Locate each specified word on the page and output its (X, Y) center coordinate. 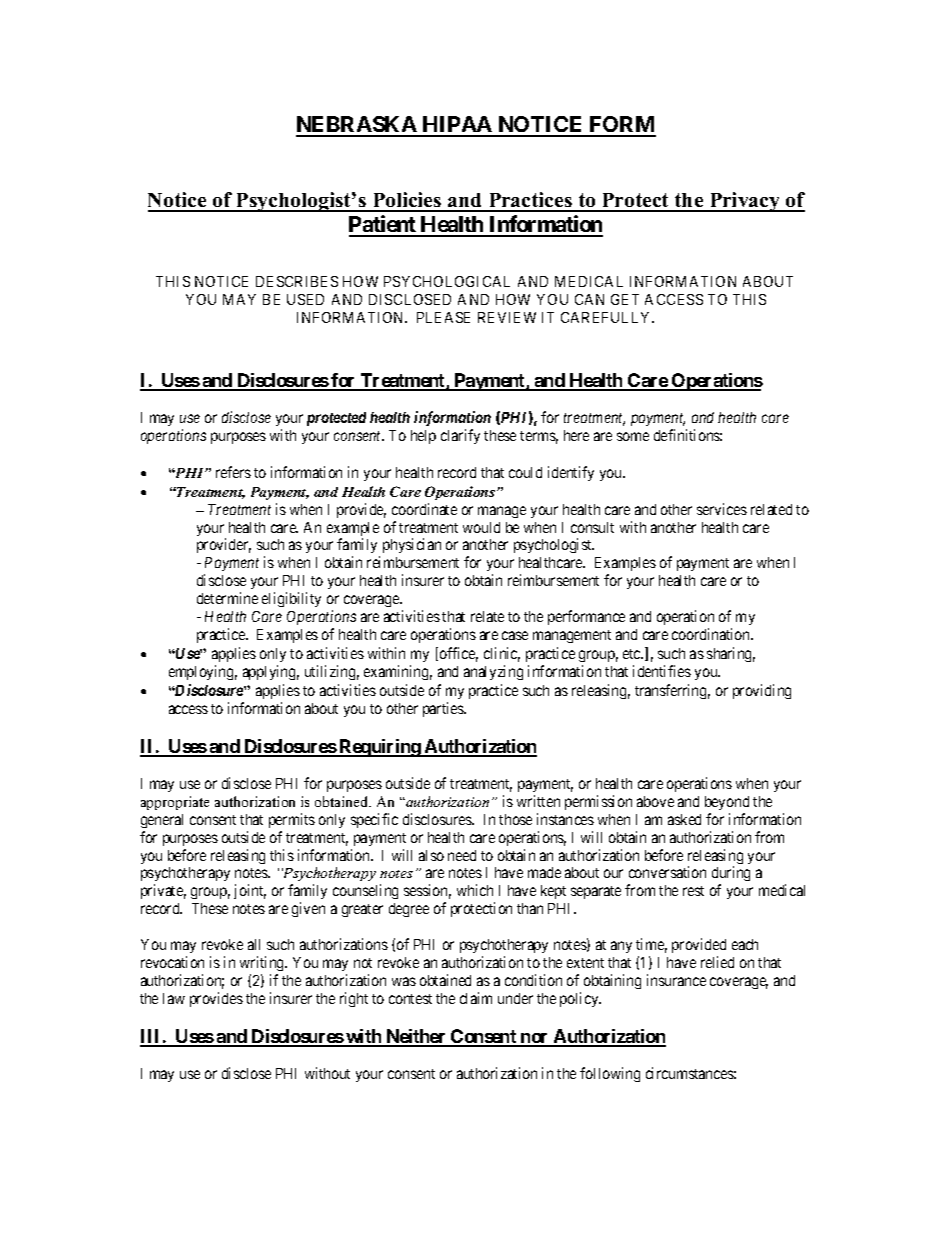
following (610, 1074)
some (633, 436)
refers (233, 472)
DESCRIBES (297, 281)
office (457, 654)
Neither (416, 1037)
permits (292, 820)
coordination (712, 634)
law (174, 998)
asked (684, 819)
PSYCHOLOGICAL (447, 281)
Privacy (745, 202)
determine (227, 598)
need (462, 855)
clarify (460, 436)
